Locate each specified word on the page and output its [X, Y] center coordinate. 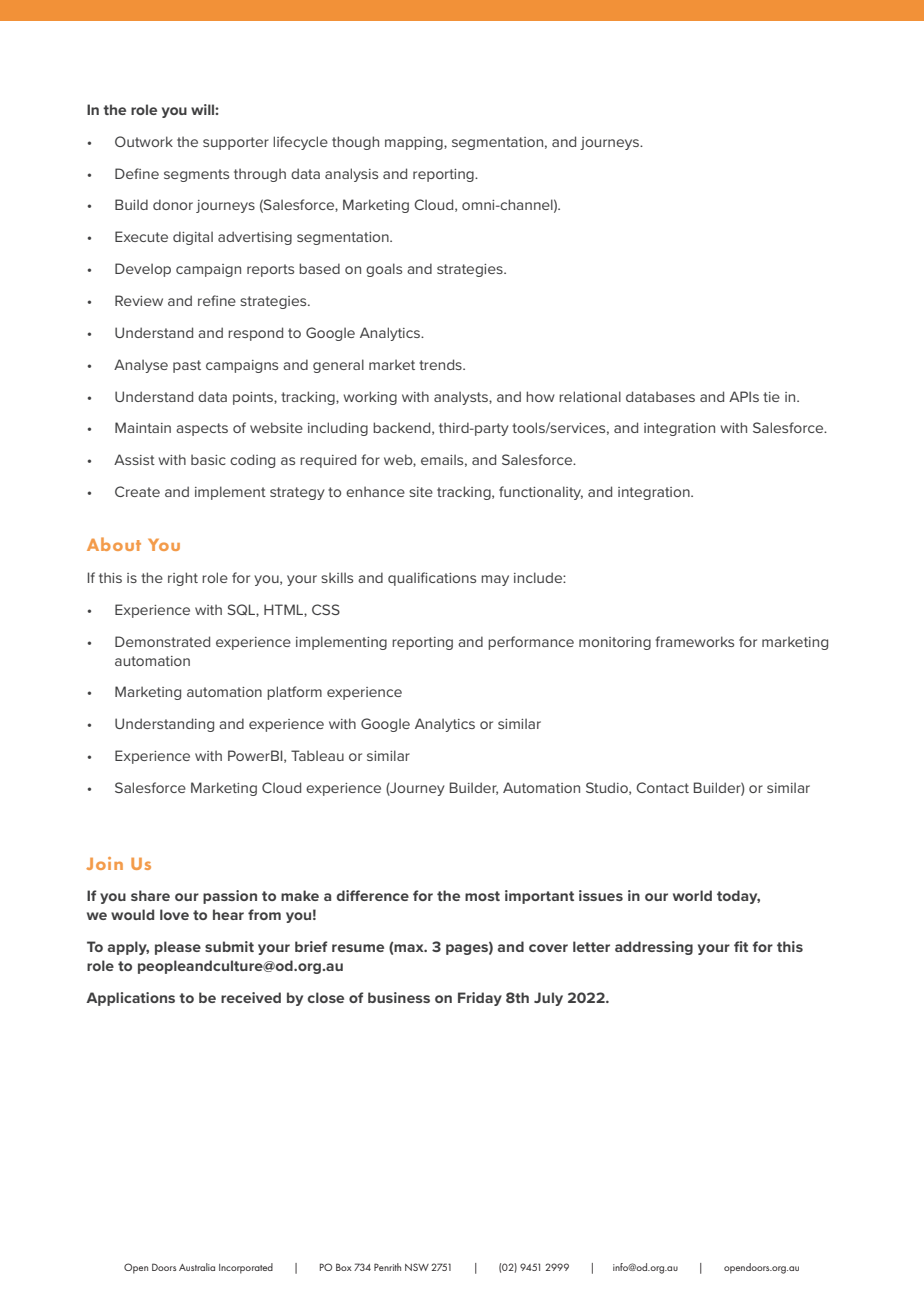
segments [196, 175]
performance [531, 643]
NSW [417, 1267]
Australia [197, 1267]
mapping [415, 143]
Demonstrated [162, 641]
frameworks [695, 641]
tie [771, 397]
